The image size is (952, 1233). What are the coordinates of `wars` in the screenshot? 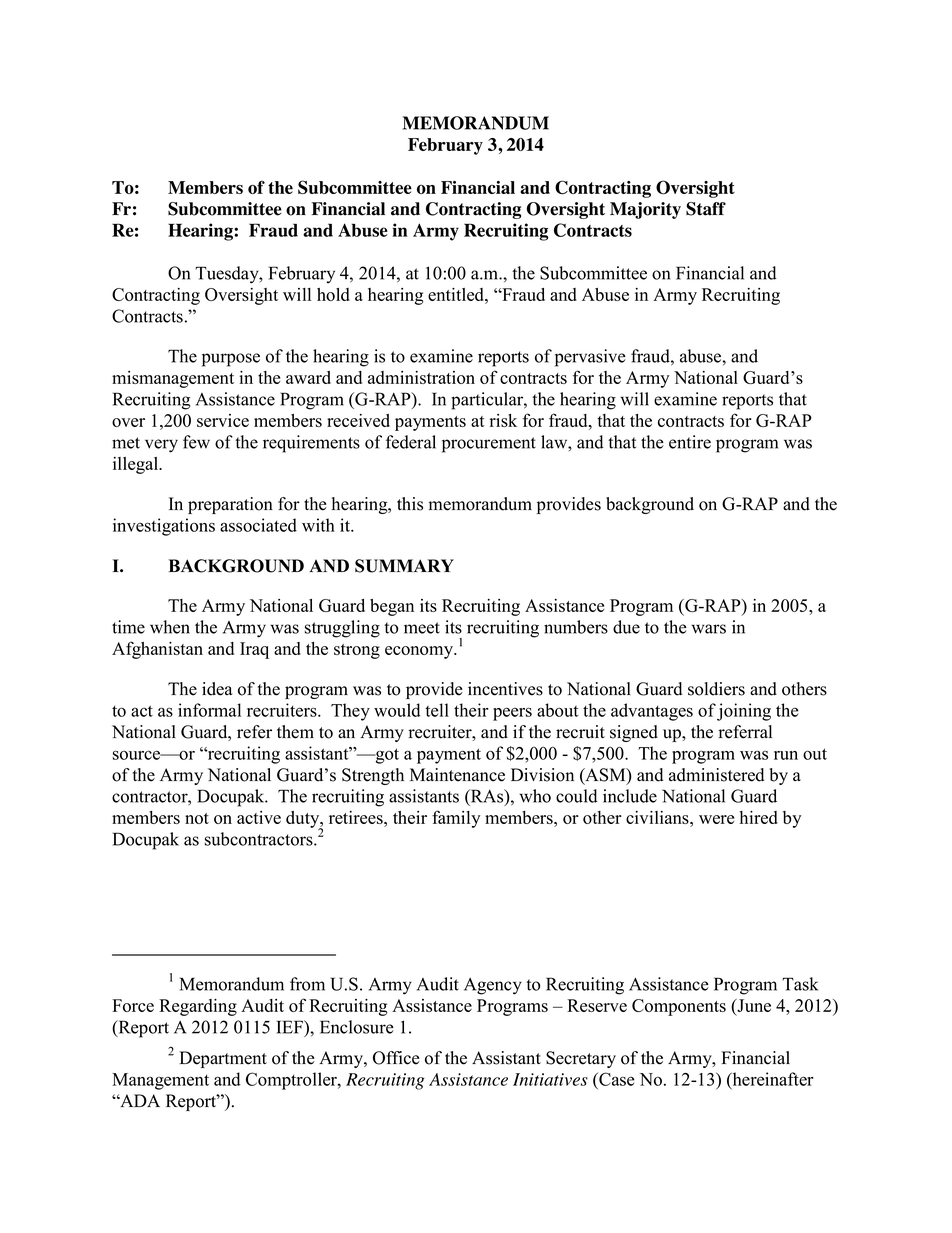 It's located at (708, 629).
